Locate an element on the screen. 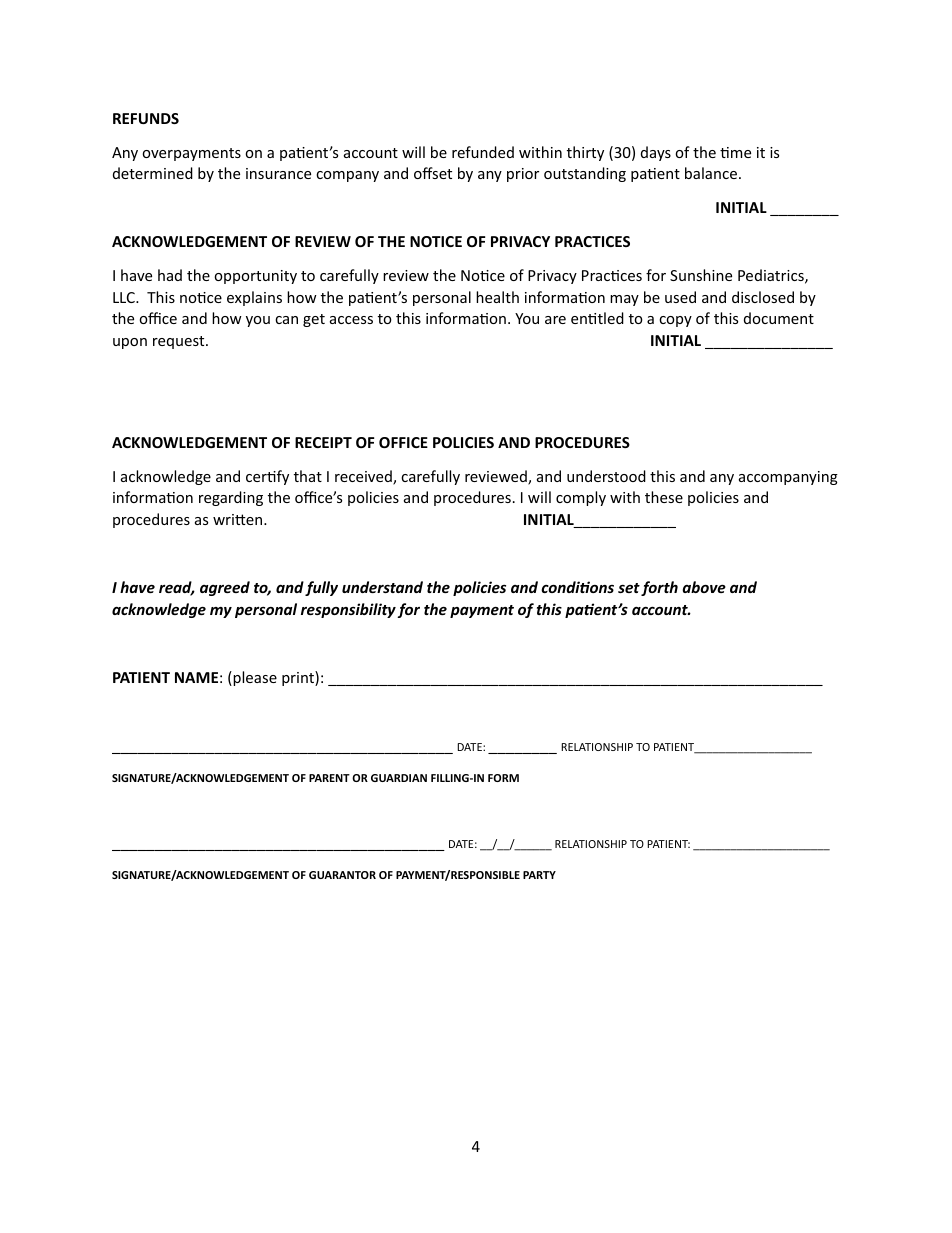  received is located at coordinates (364, 477).
